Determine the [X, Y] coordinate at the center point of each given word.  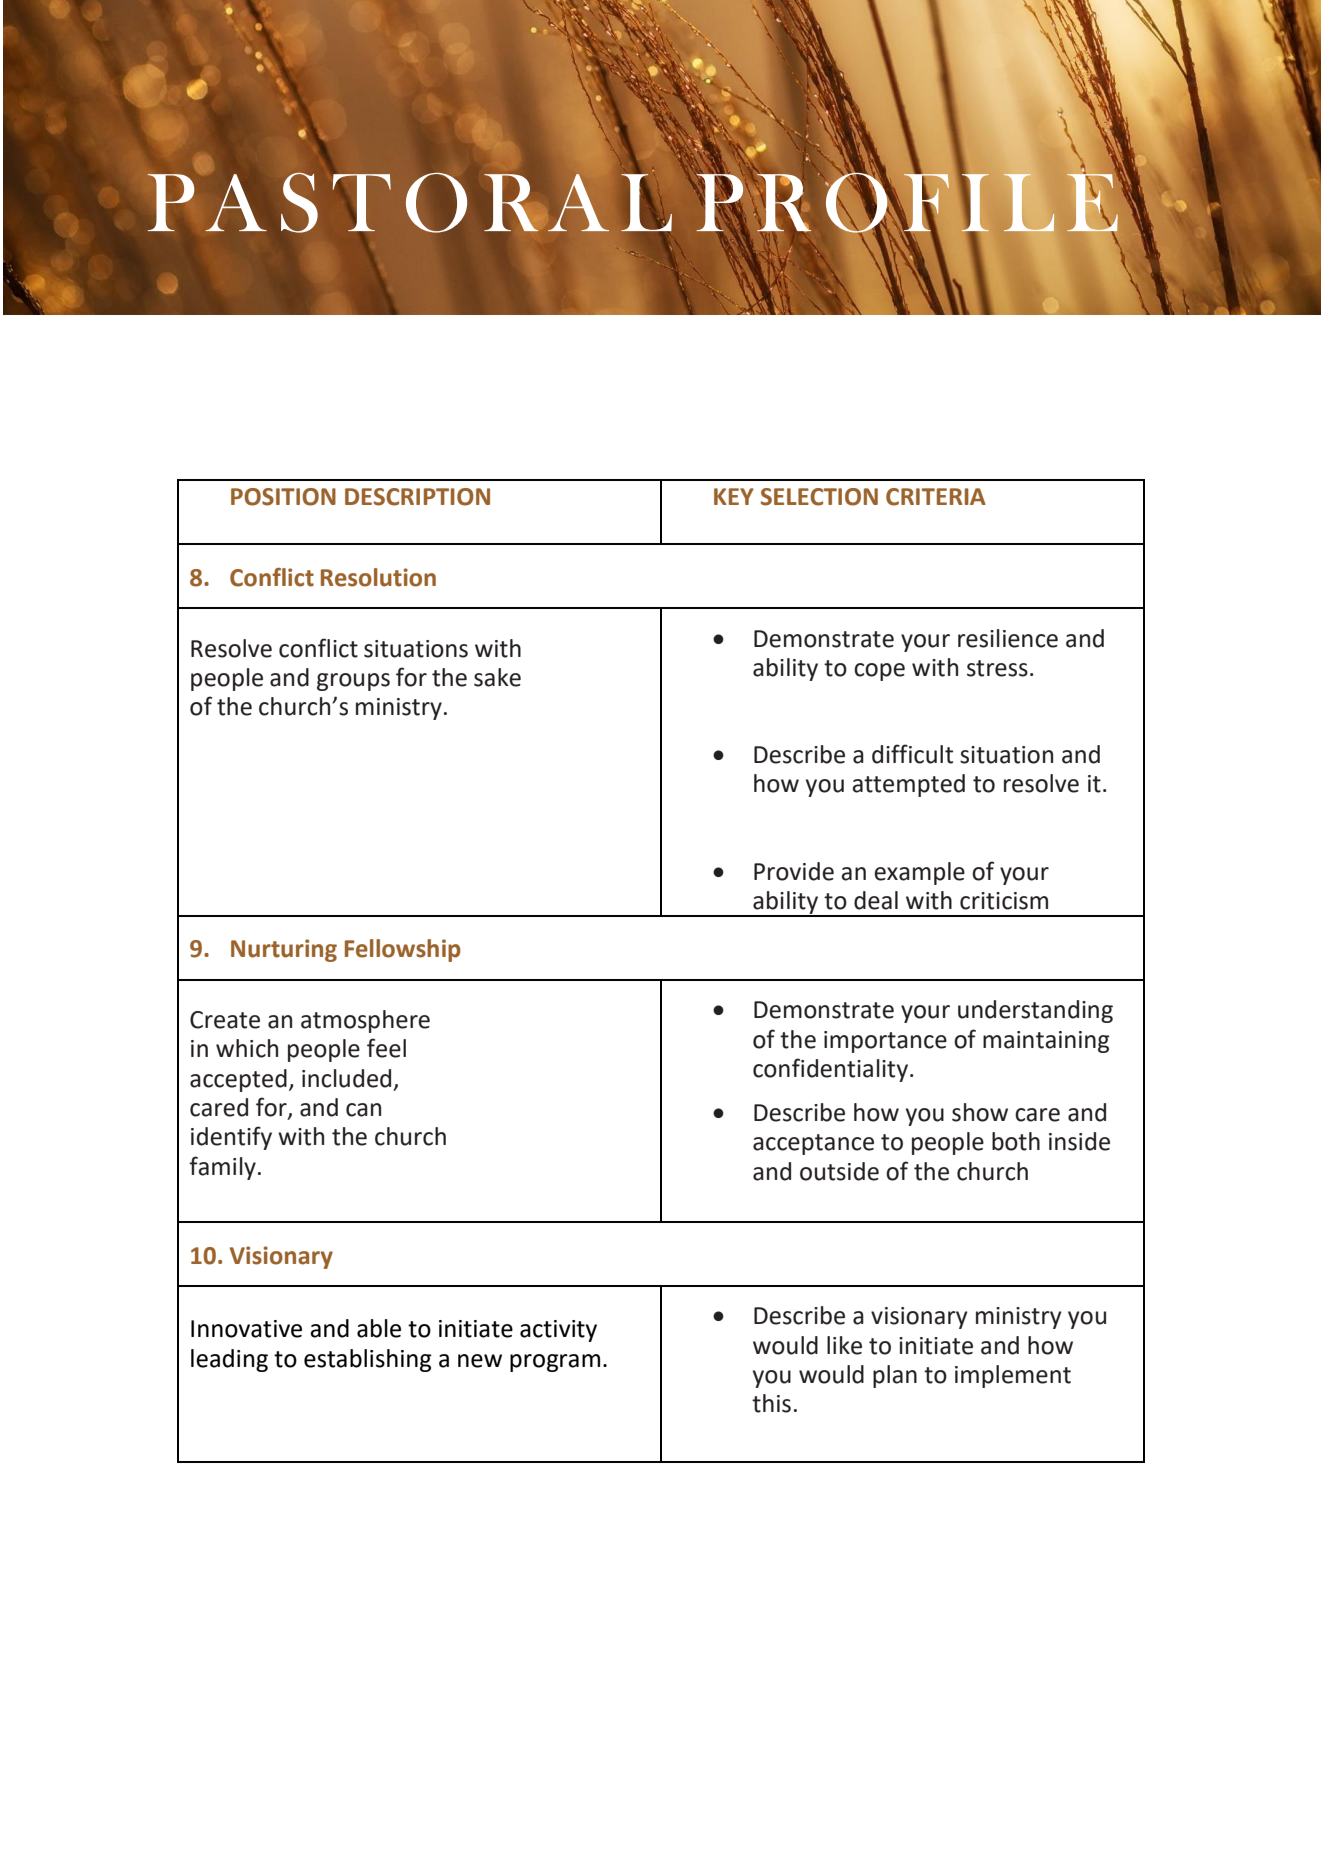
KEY [734, 496]
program [555, 1363]
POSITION [283, 497]
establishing [368, 1360]
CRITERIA [936, 497]
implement [1013, 1376]
